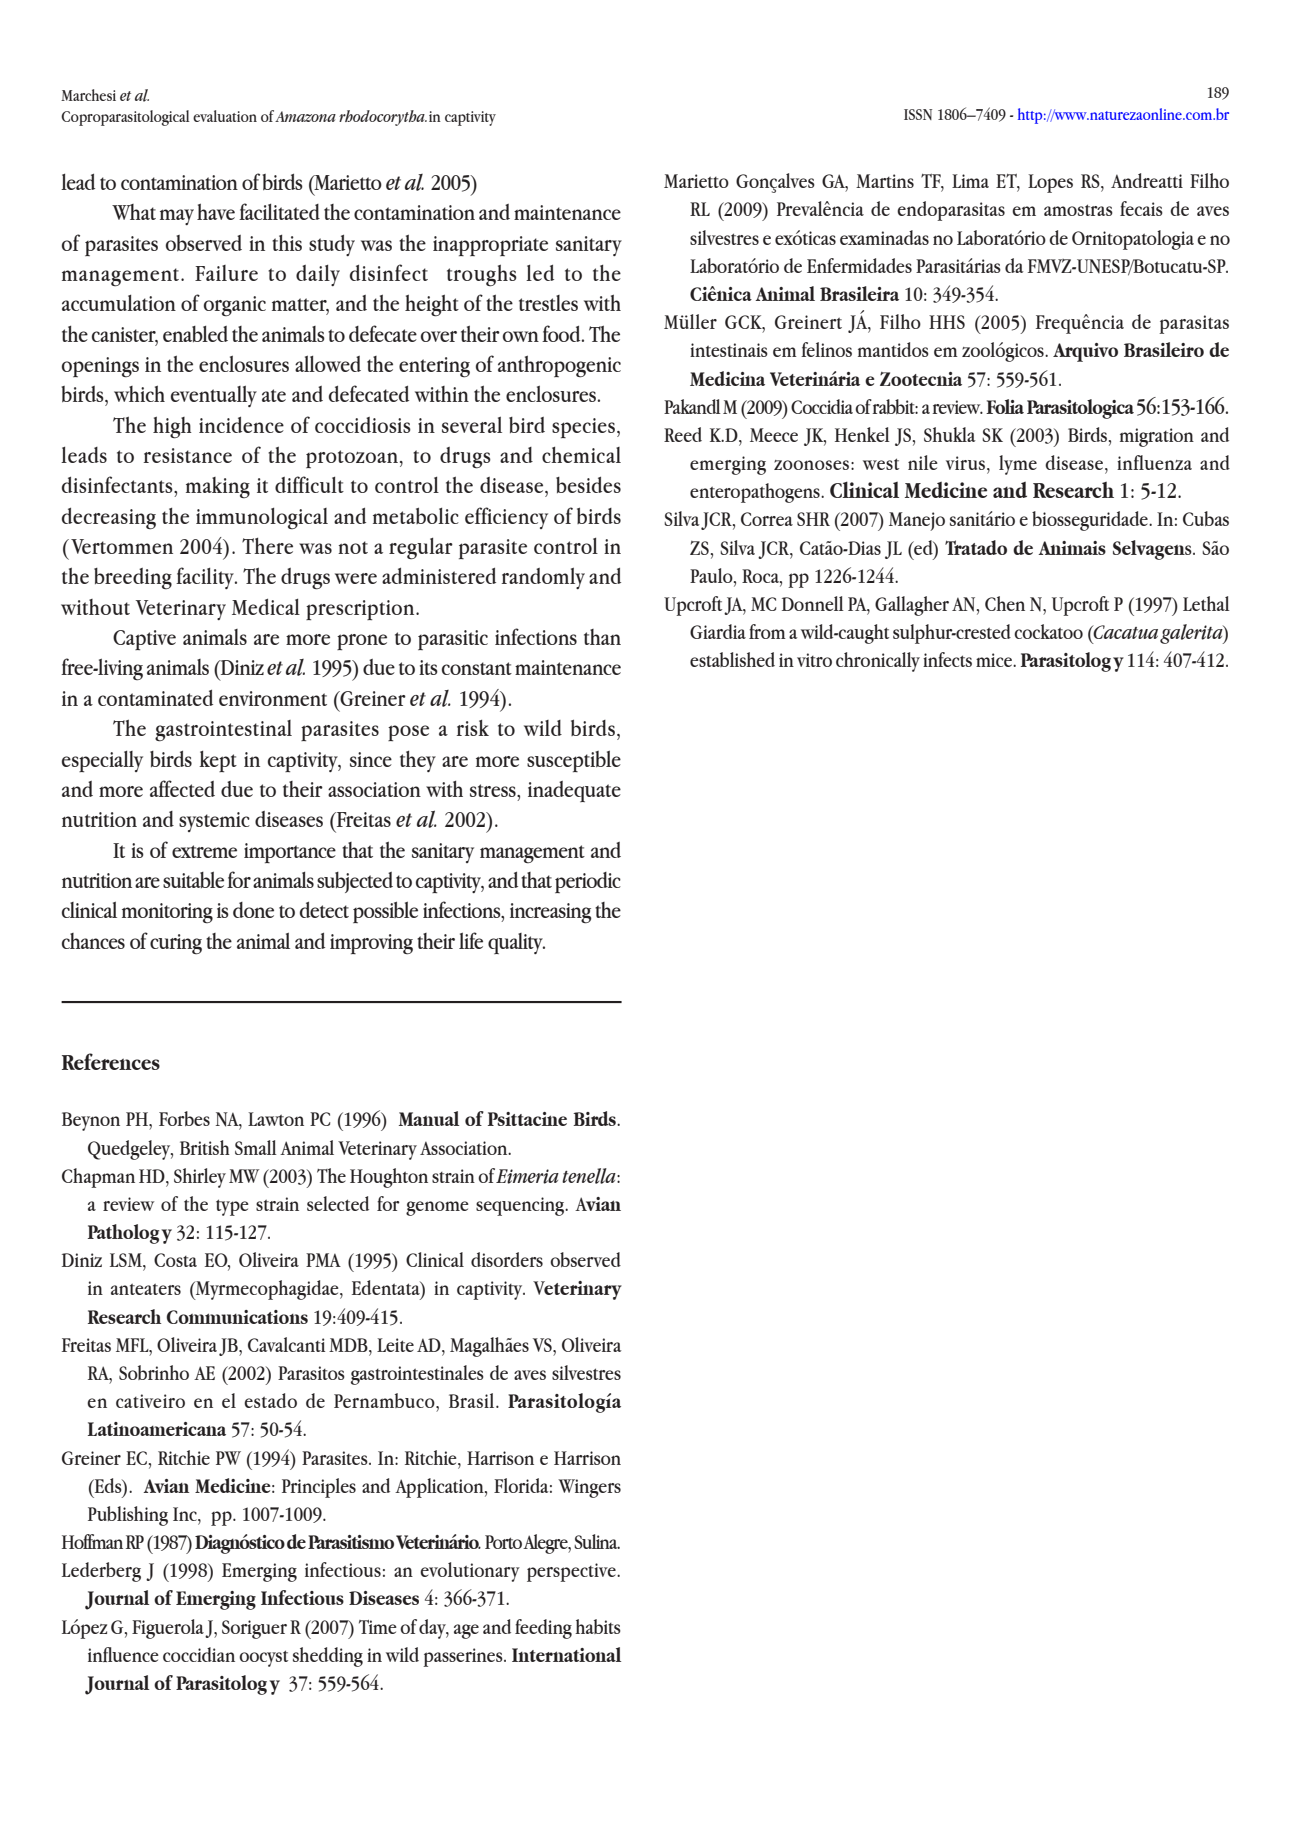  What do you see at coordinates (589, 1488) in the document?
I see `Wingers` at bounding box center [589, 1488].
